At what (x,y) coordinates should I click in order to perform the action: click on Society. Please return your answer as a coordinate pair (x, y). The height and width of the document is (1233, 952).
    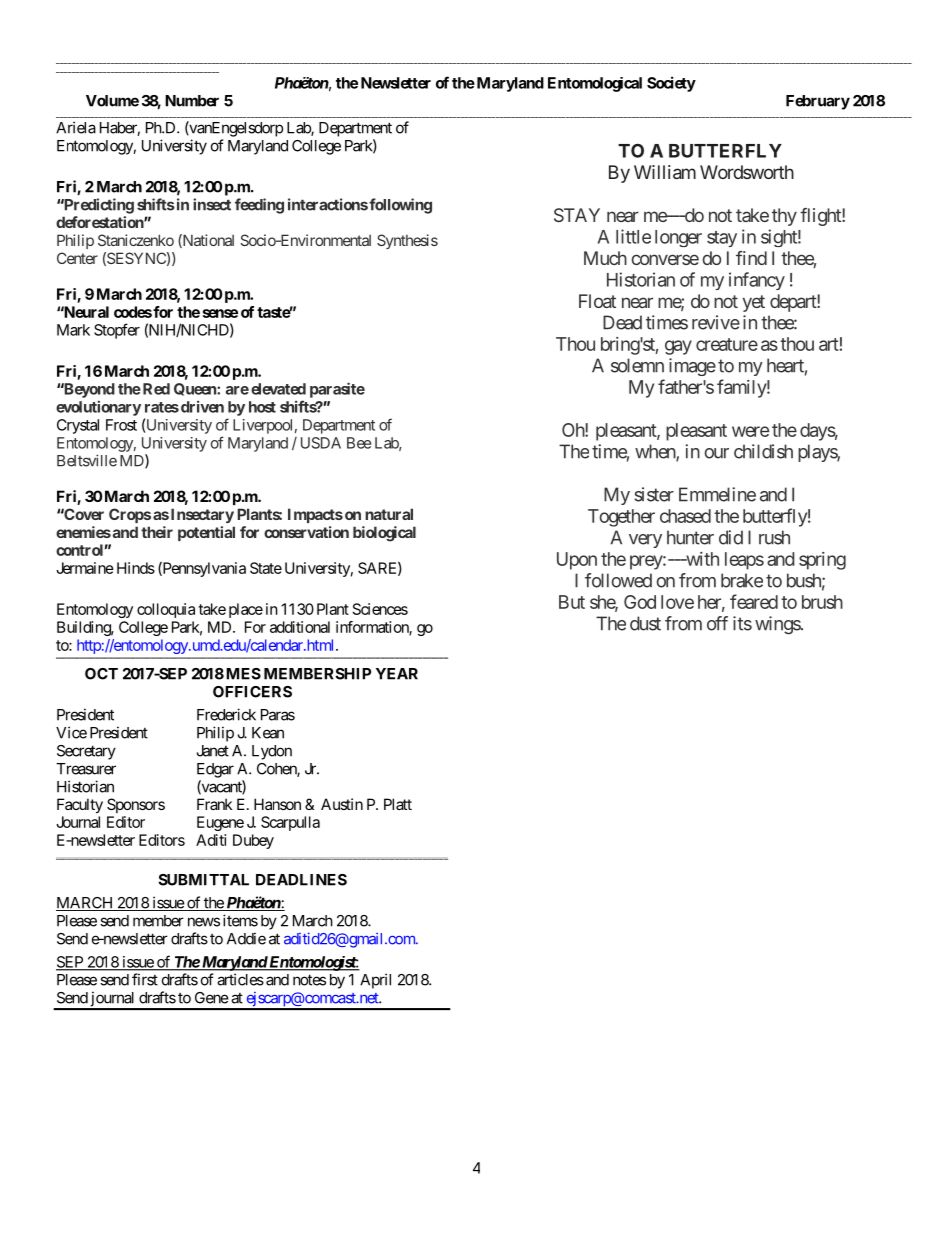
    Looking at the image, I should click on (671, 84).
